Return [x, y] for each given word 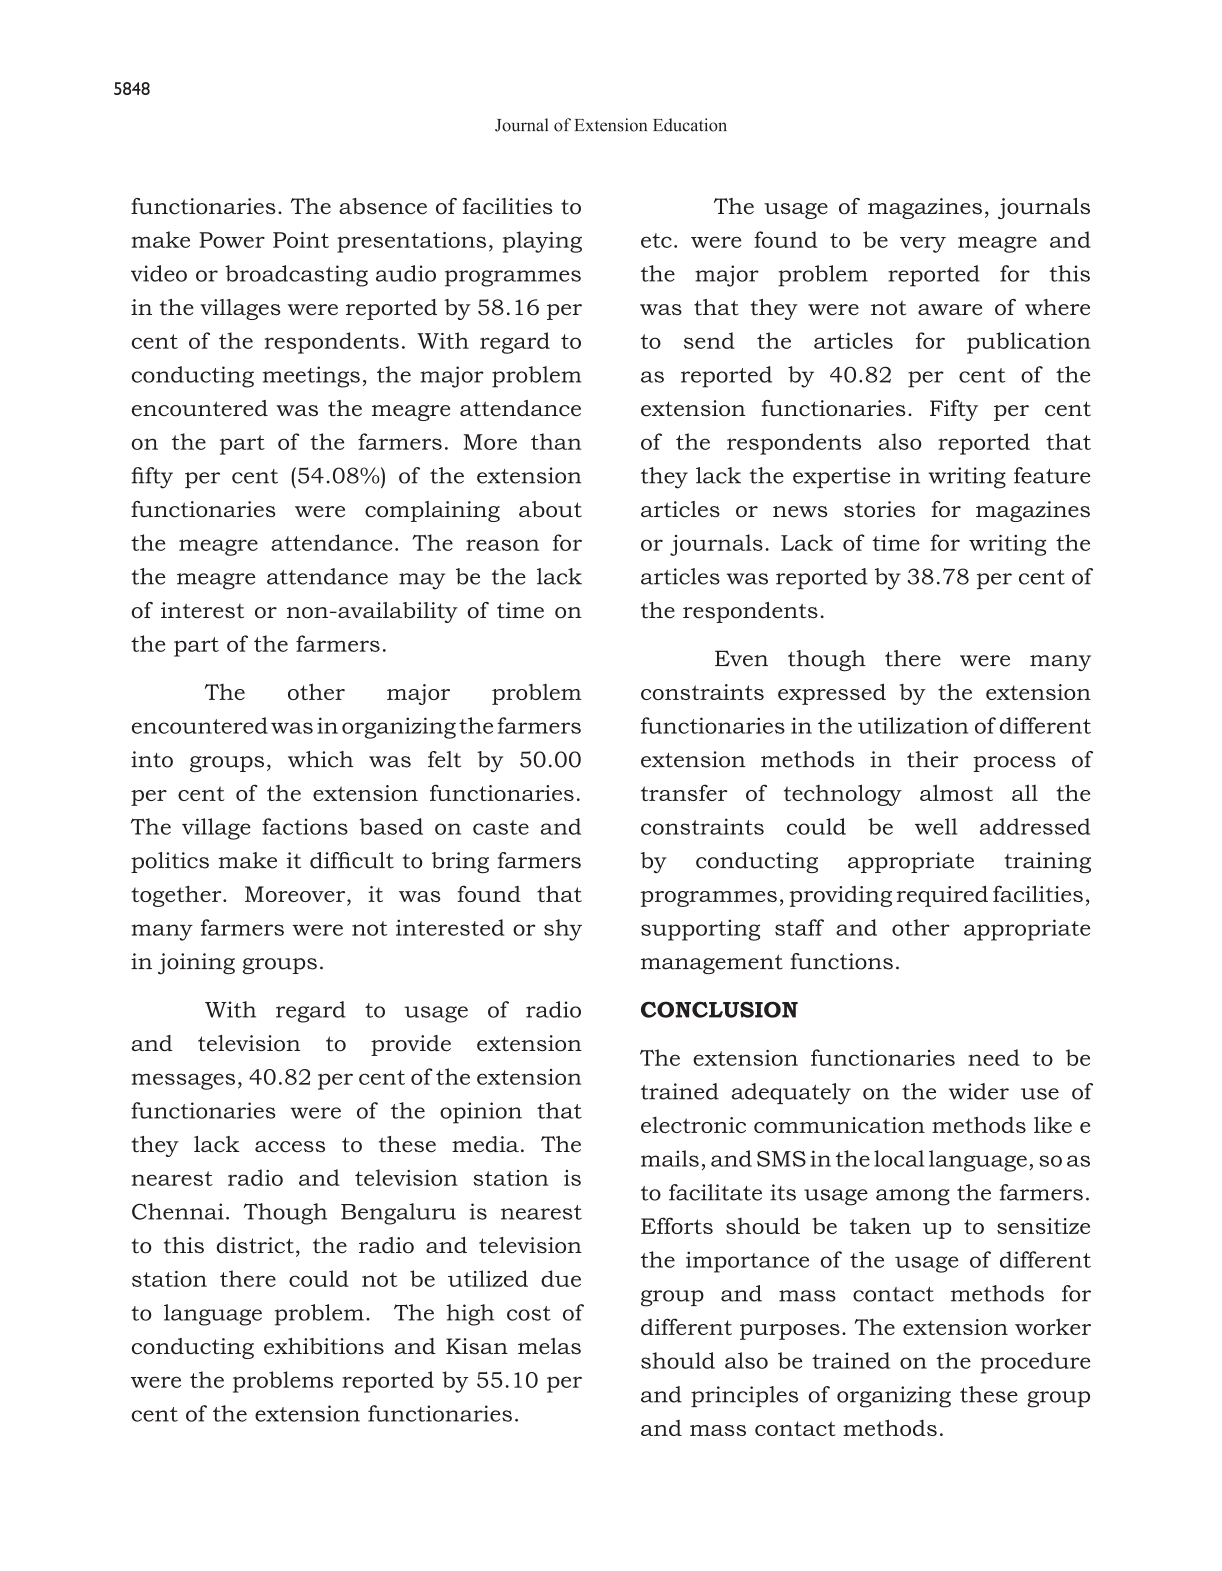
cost [529, 1313]
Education [690, 125]
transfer [684, 792]
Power [232, 240]
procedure [1035, 1363]
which [320, 759]
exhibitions [324, 1346]
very [923, 244]
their [933, 759]
